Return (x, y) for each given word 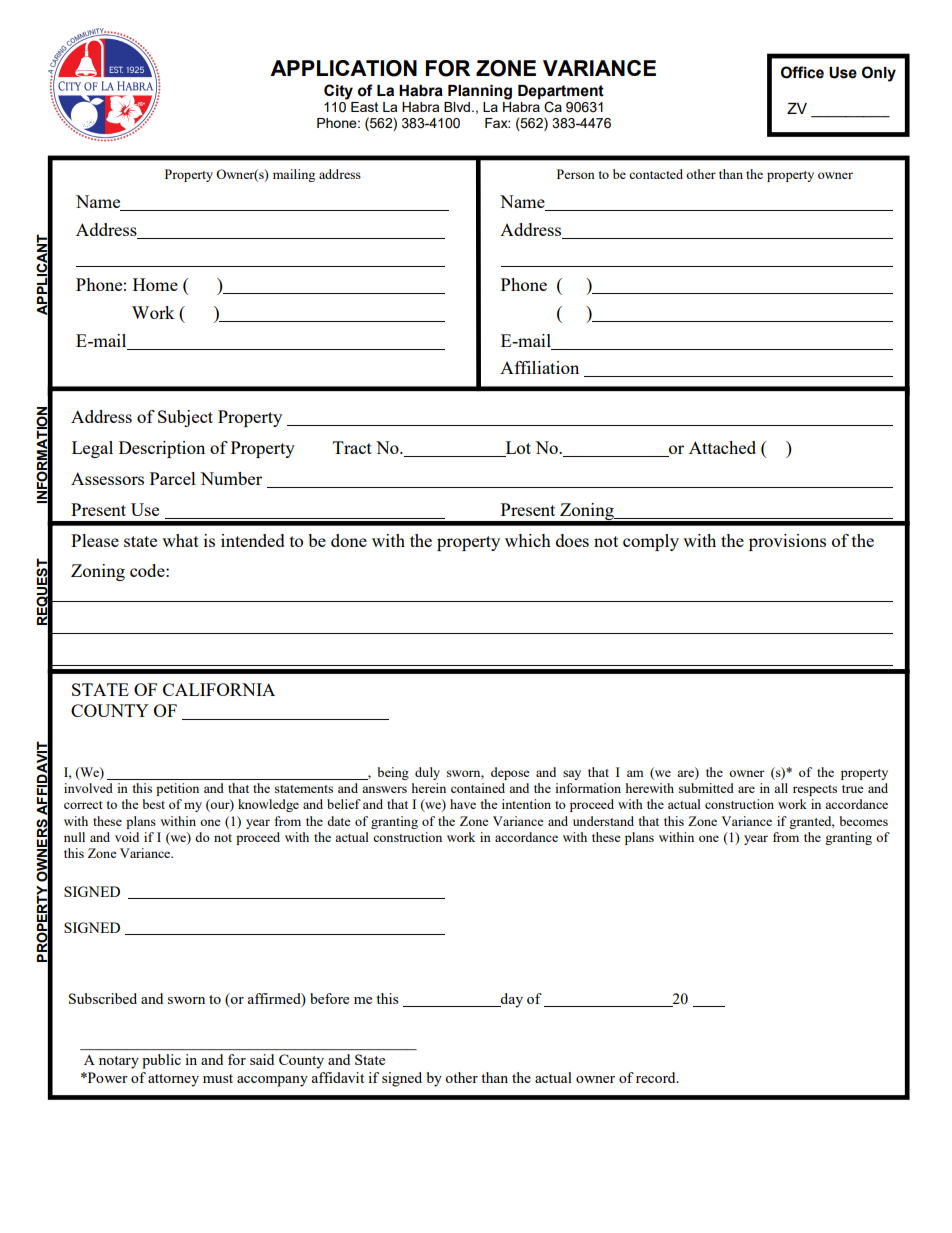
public (161, 1061)
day (511, 1000)
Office (802, 72)
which (528, 540)
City (338, 92)
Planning (480, 92)
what (180, 540)
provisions (787, 542)
